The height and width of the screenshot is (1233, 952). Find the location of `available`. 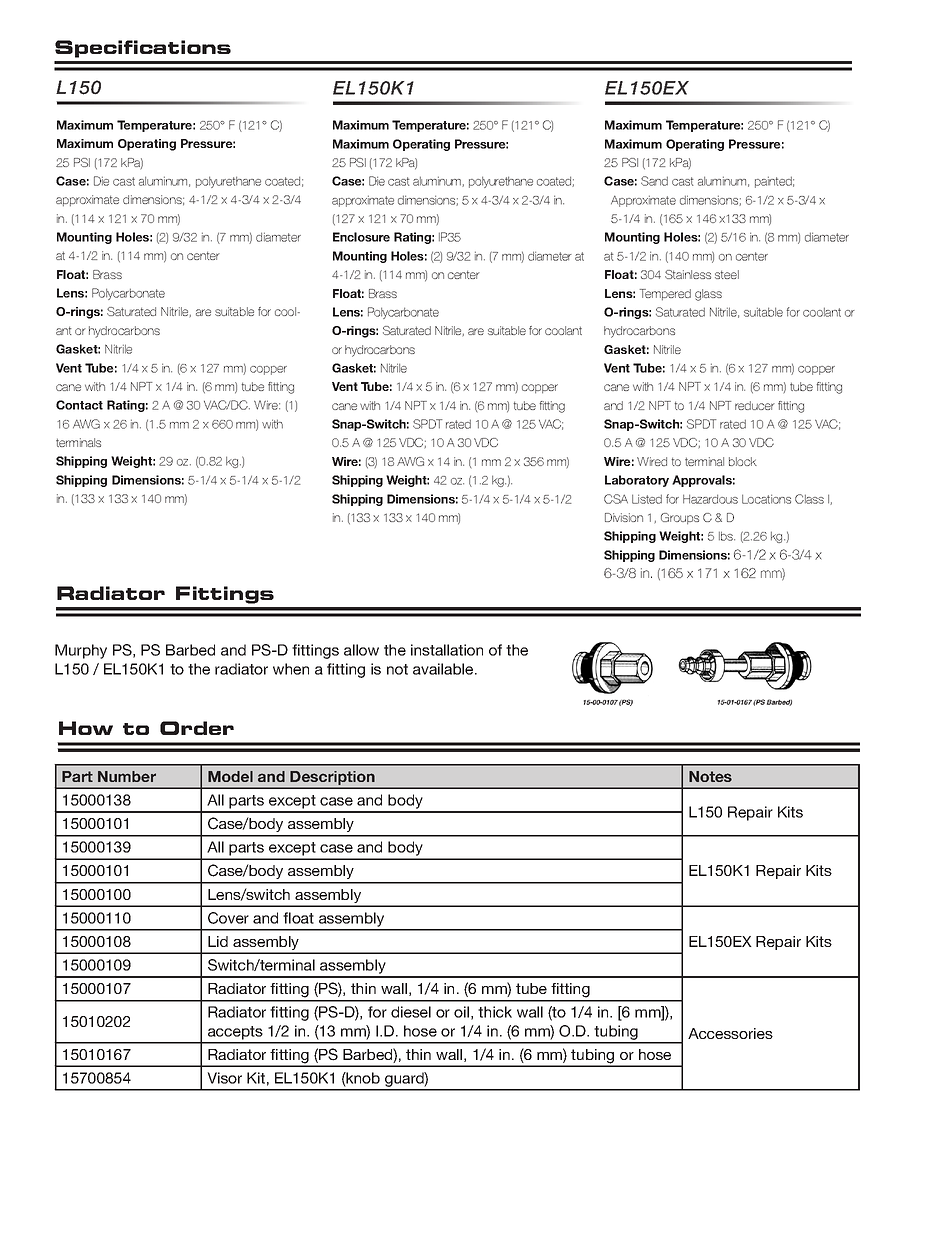

available is located at coordinates (444, 669).
